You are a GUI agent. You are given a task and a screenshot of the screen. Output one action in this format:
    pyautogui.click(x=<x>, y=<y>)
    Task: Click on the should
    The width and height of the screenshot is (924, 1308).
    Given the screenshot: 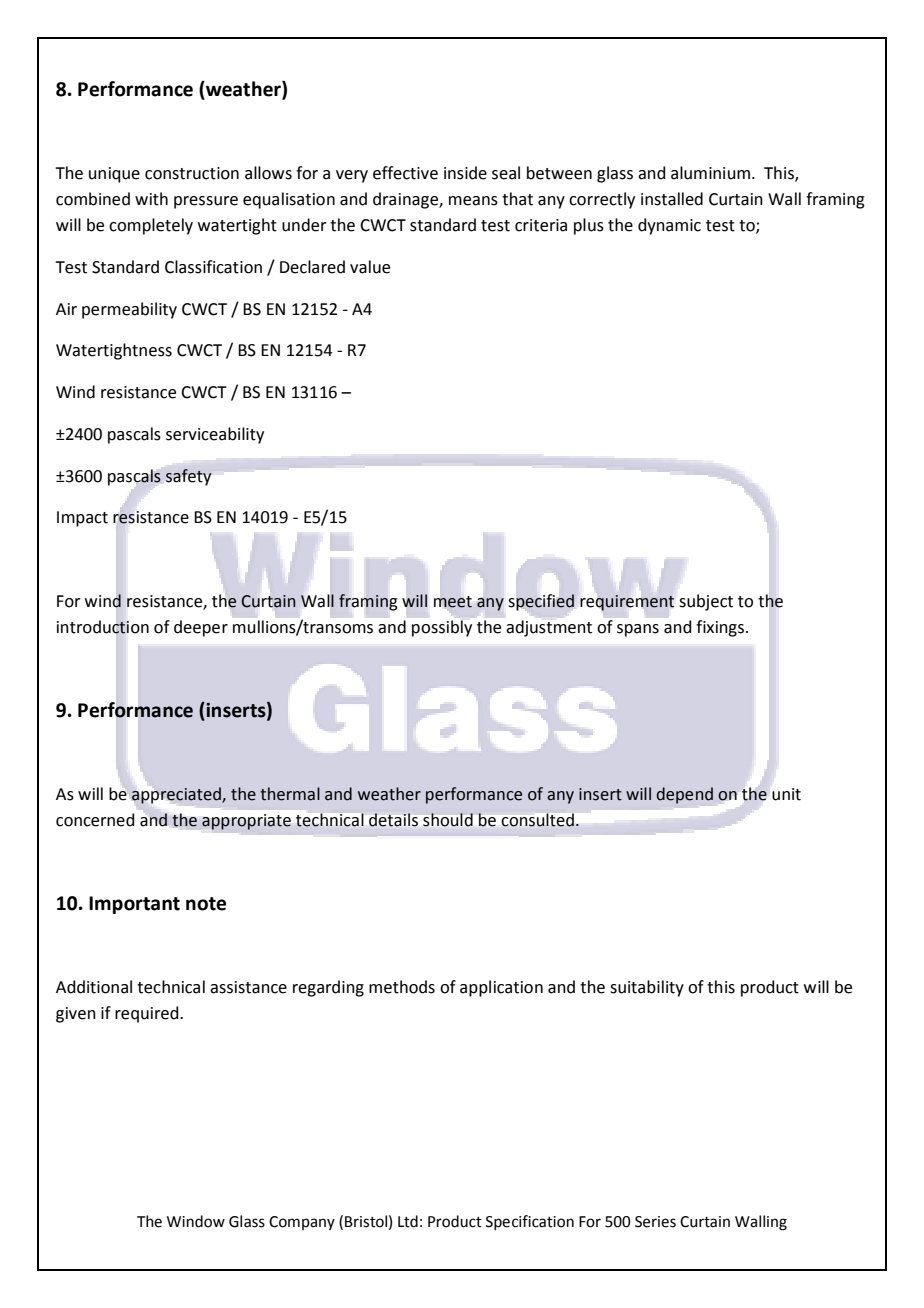 What is the action you would take?
    pyautogui.click(x=448, y=819)
